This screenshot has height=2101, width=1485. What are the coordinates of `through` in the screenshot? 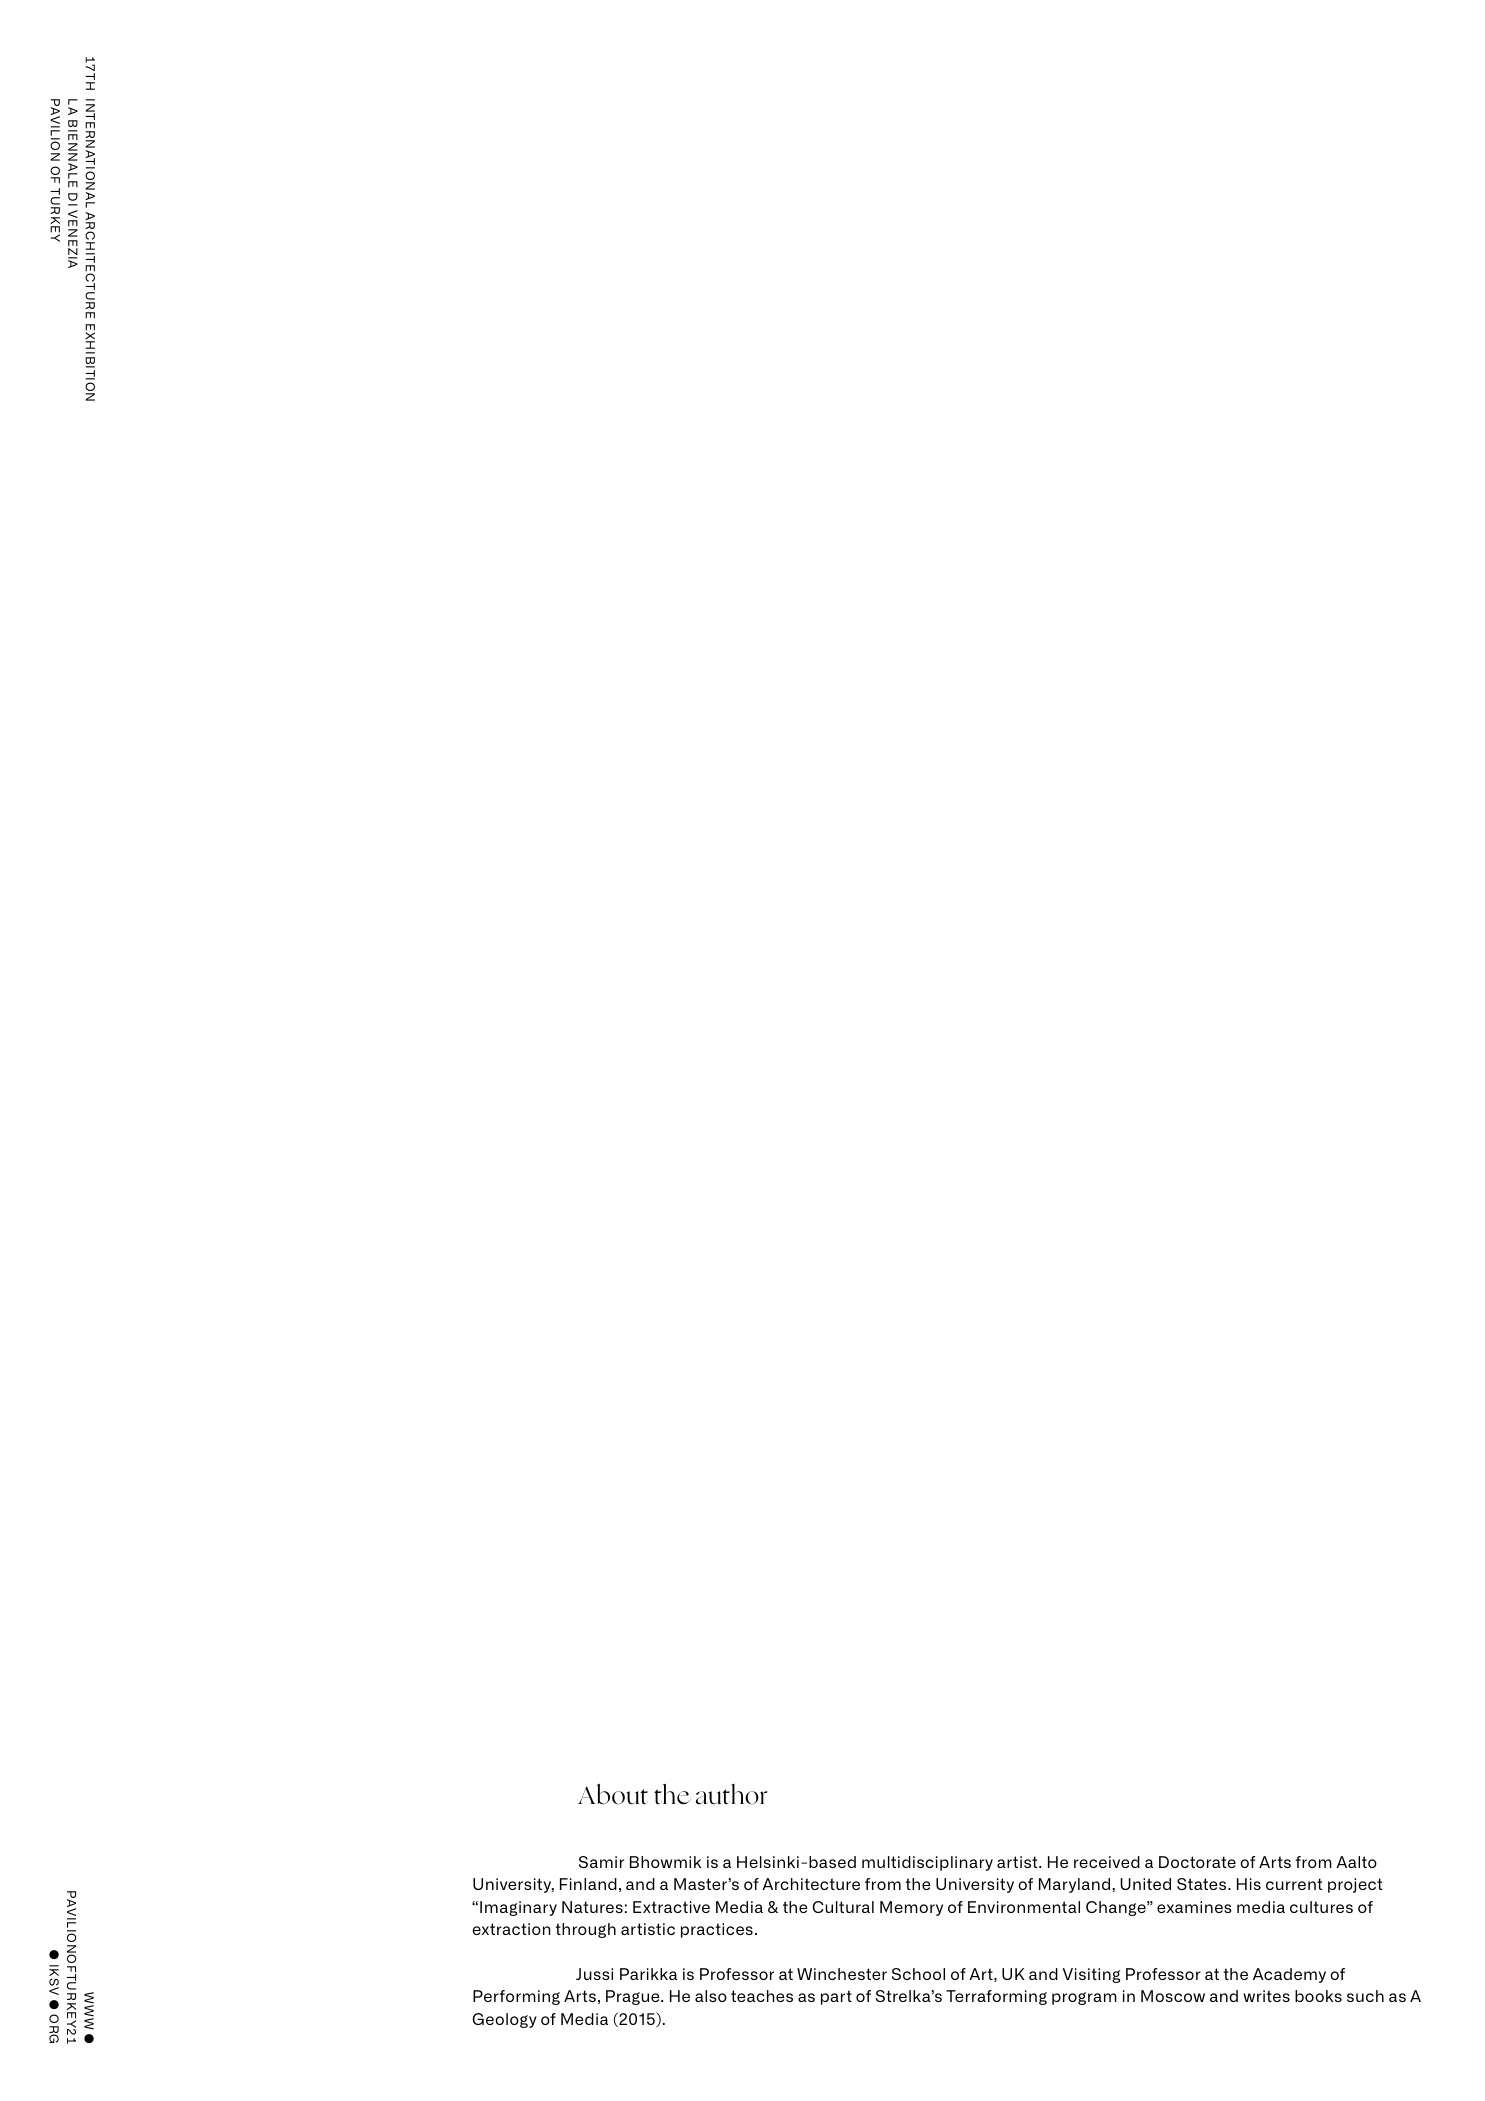 It's located at (585, 1930).
